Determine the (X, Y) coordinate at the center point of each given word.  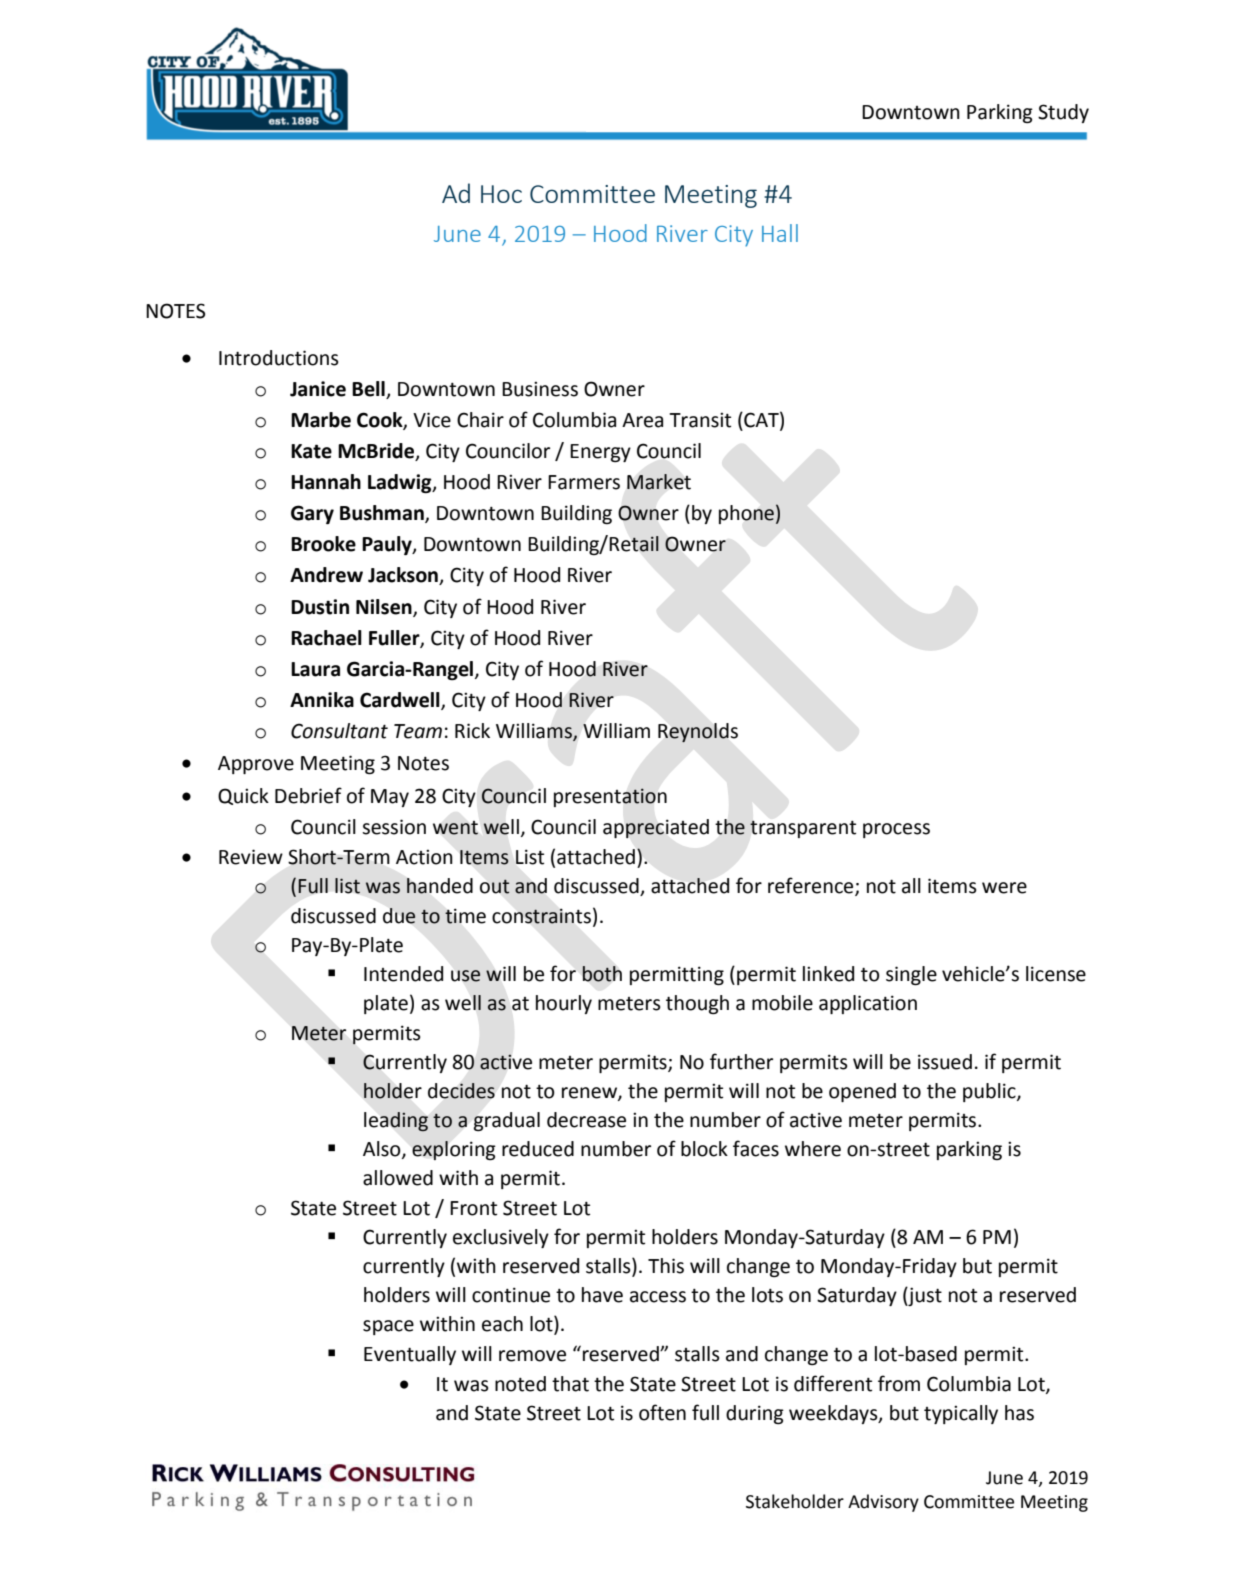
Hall (780, 233)
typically (961, 1414)
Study (1063, 113)
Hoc (501, 194)
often (662, 1412)
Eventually (410, 1355)
